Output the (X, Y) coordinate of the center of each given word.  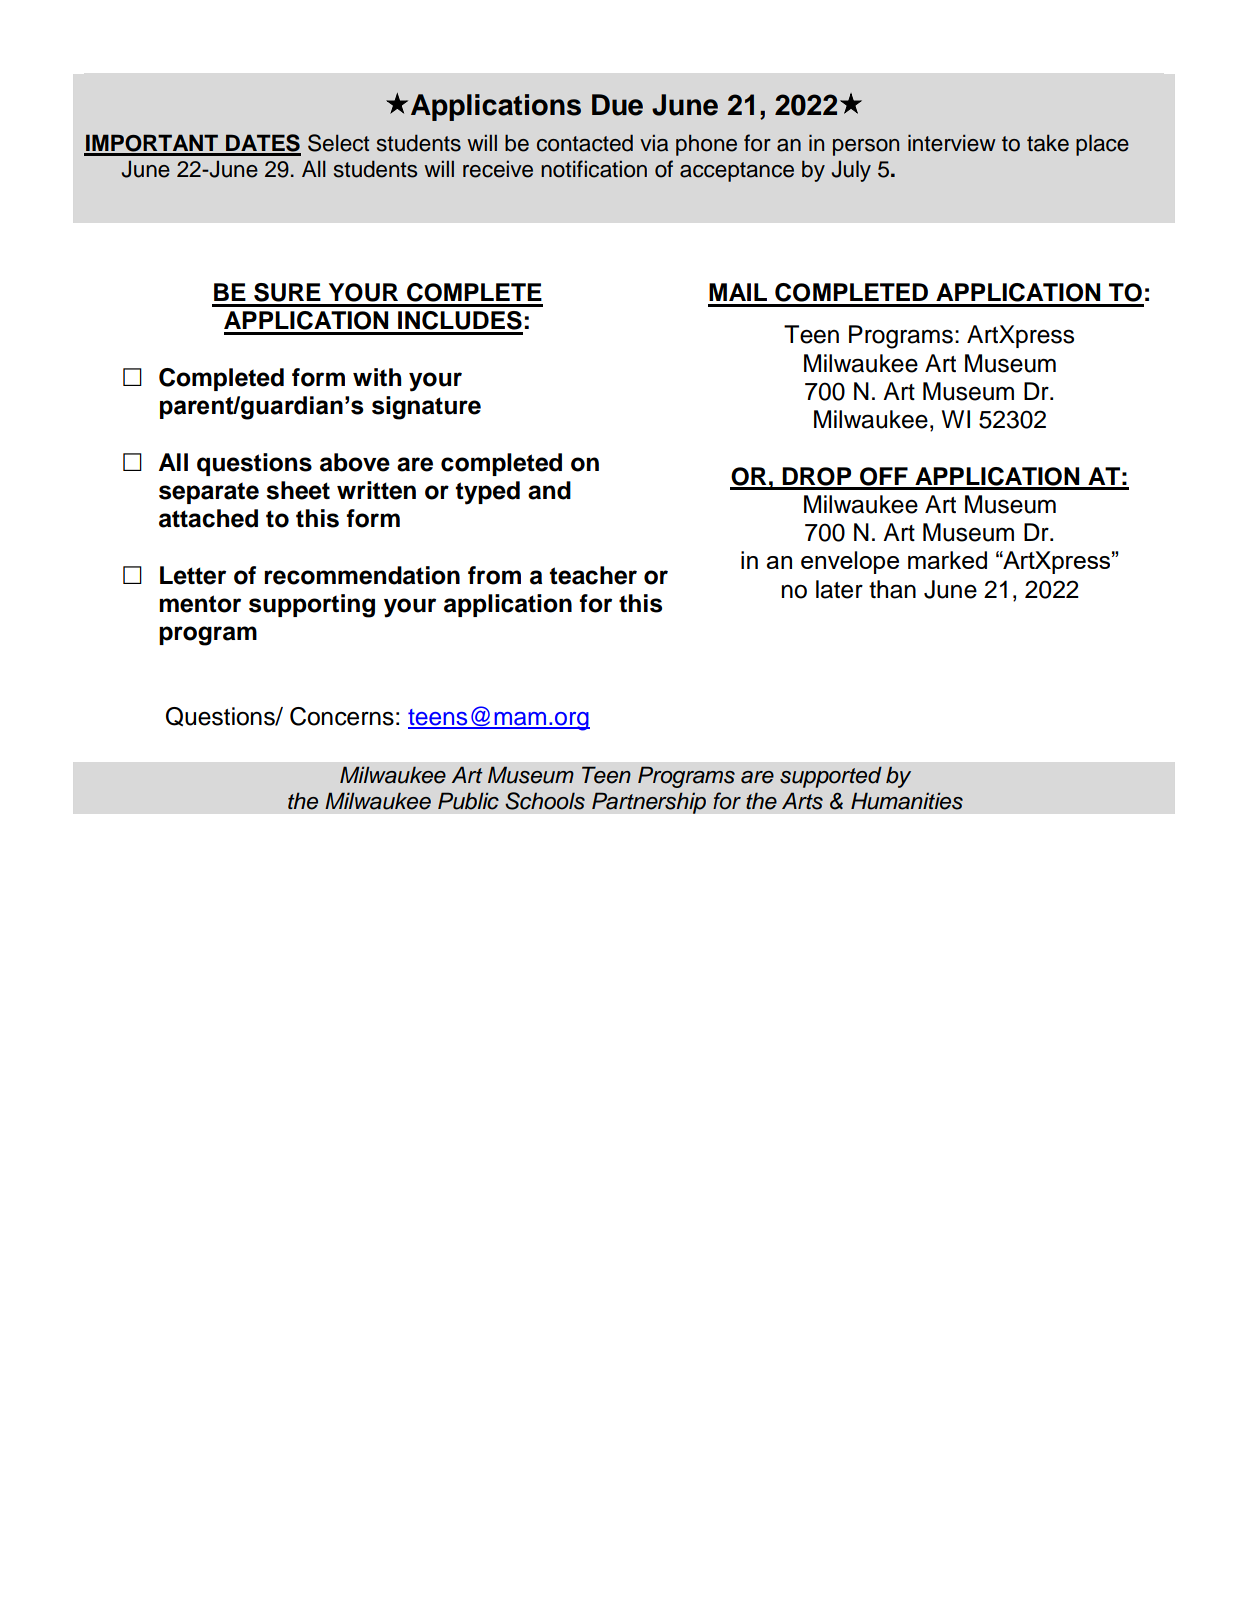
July (851, 171)
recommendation (362, 575)
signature (426, 408)
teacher (593, 575)
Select (339, 143)
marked (947, 560)
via (654, 143)
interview (952, 143)
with (377, 377)
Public (468, 801)
